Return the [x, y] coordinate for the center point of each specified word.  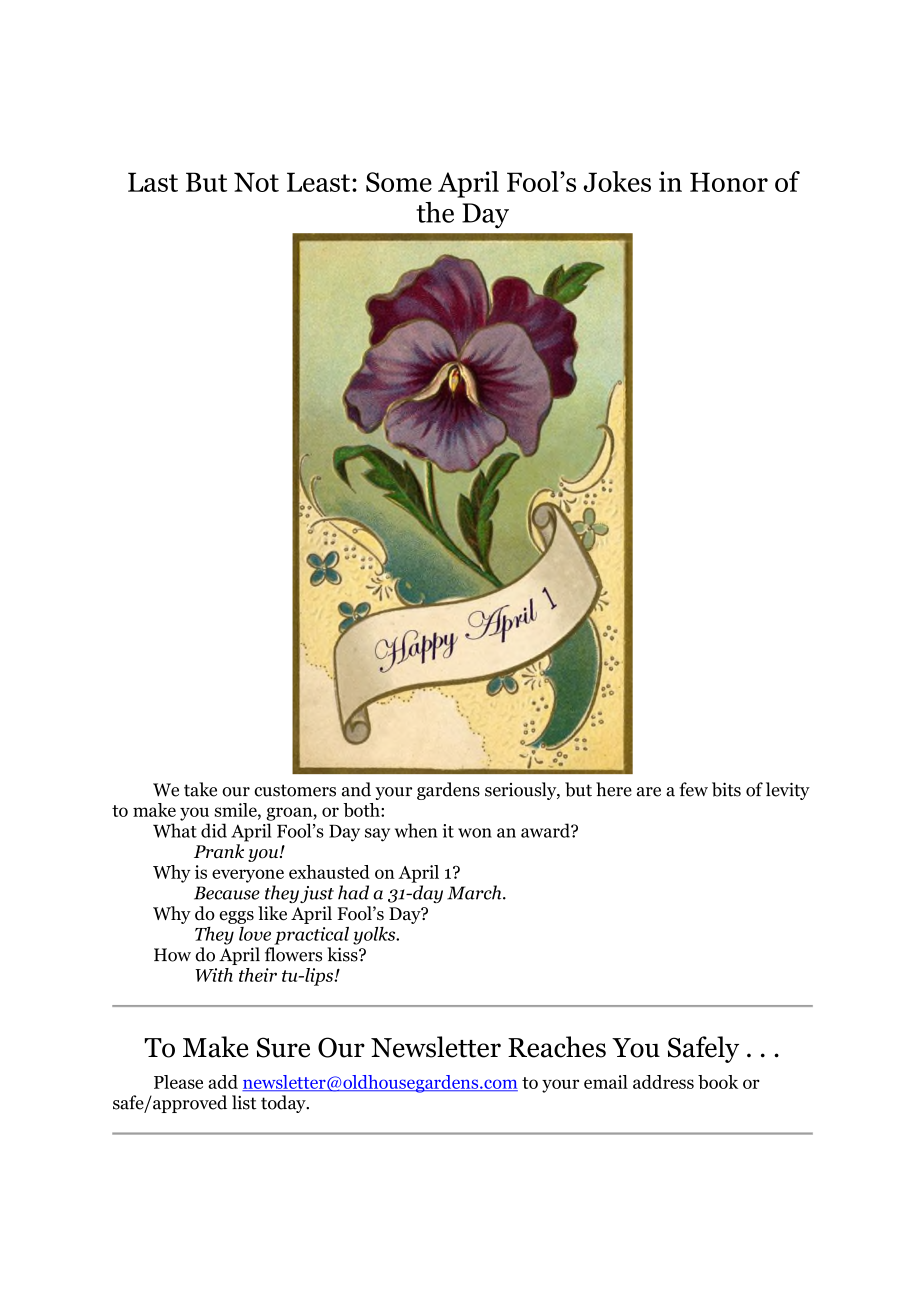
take [200, 789]
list [244, 1102]
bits [726, 789]
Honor [729, 182]
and [356, 789]
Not [256, 182]
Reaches [557, 1047]
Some [399, 182]
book [718, 1082]
